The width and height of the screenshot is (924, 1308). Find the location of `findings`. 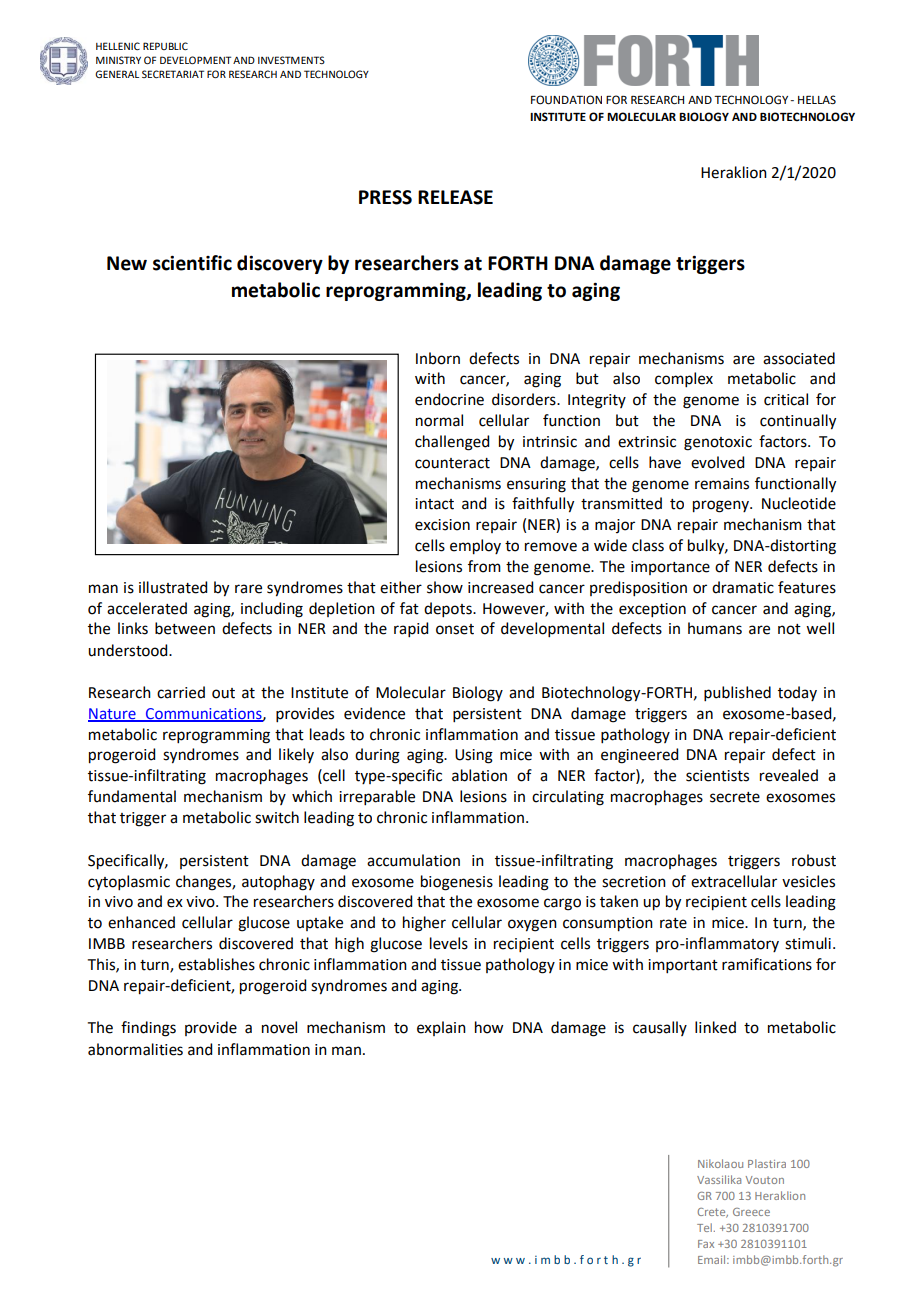

findings is located at coordinates (148, 1029).
